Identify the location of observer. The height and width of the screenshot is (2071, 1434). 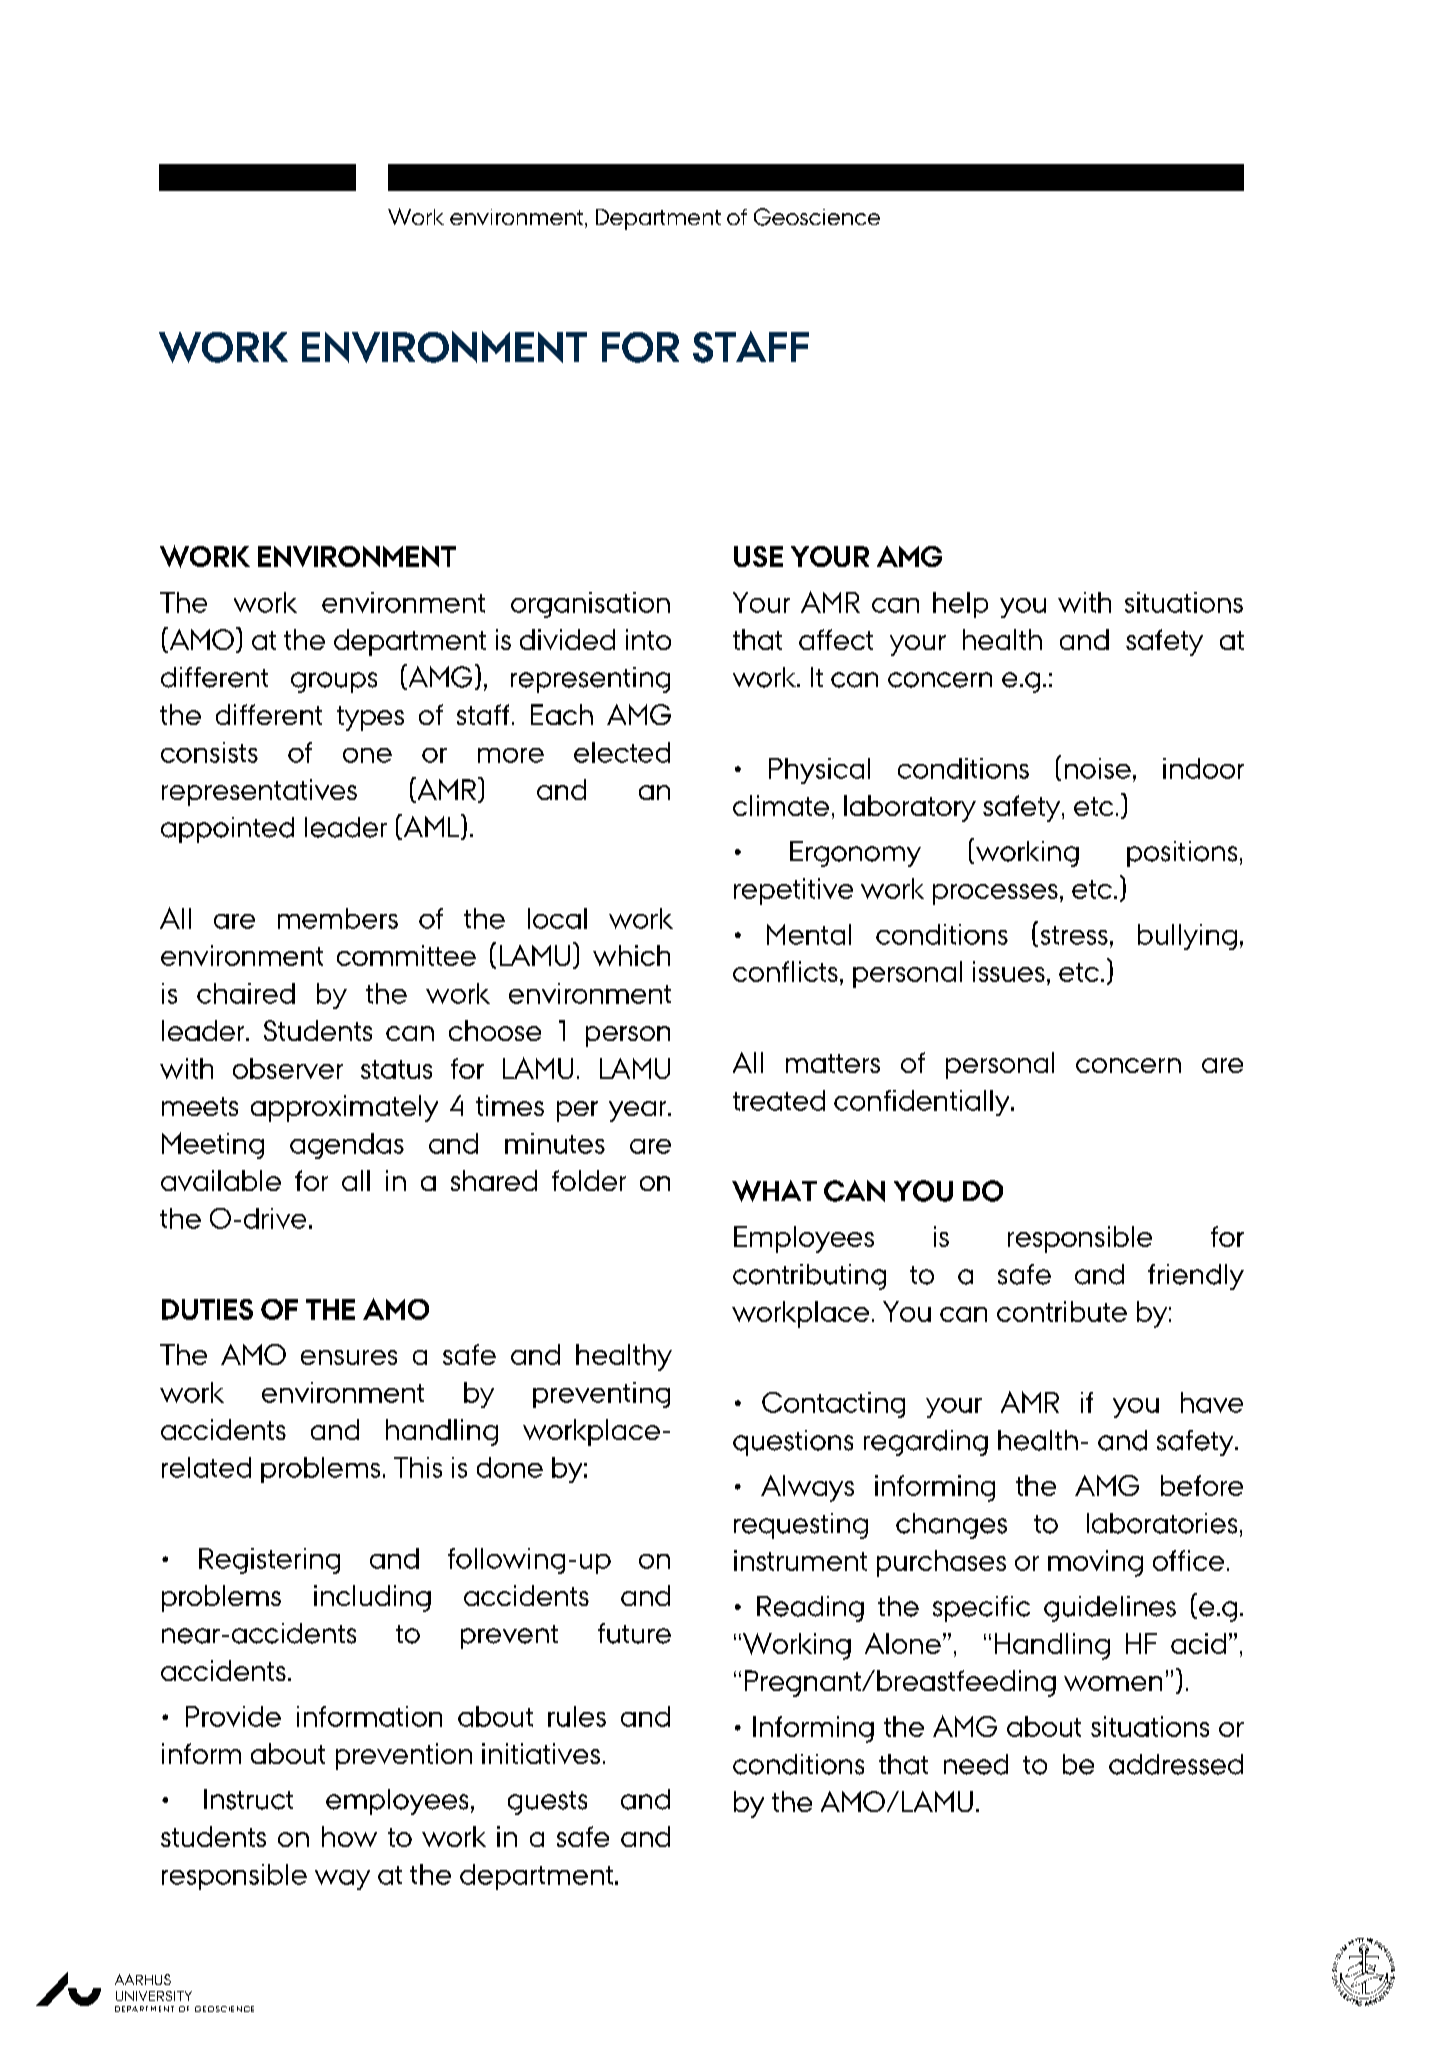
(288, 1068).
